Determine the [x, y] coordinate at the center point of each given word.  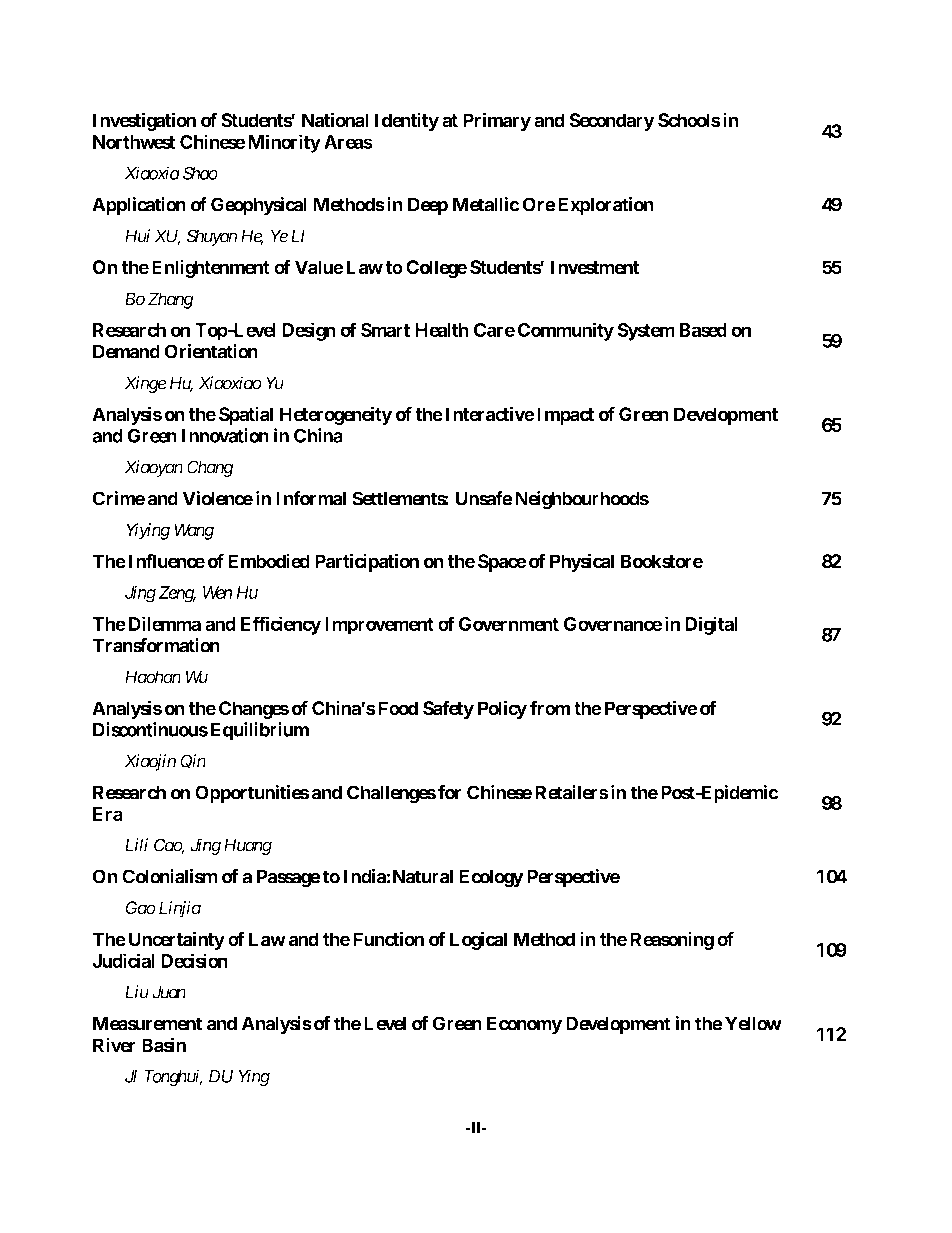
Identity [407, 122]
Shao [200, 173]
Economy [524, 1025]
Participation [367, 562]
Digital [711, 625]
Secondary [612, 122]
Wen [217, 592]
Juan [169, 992]
